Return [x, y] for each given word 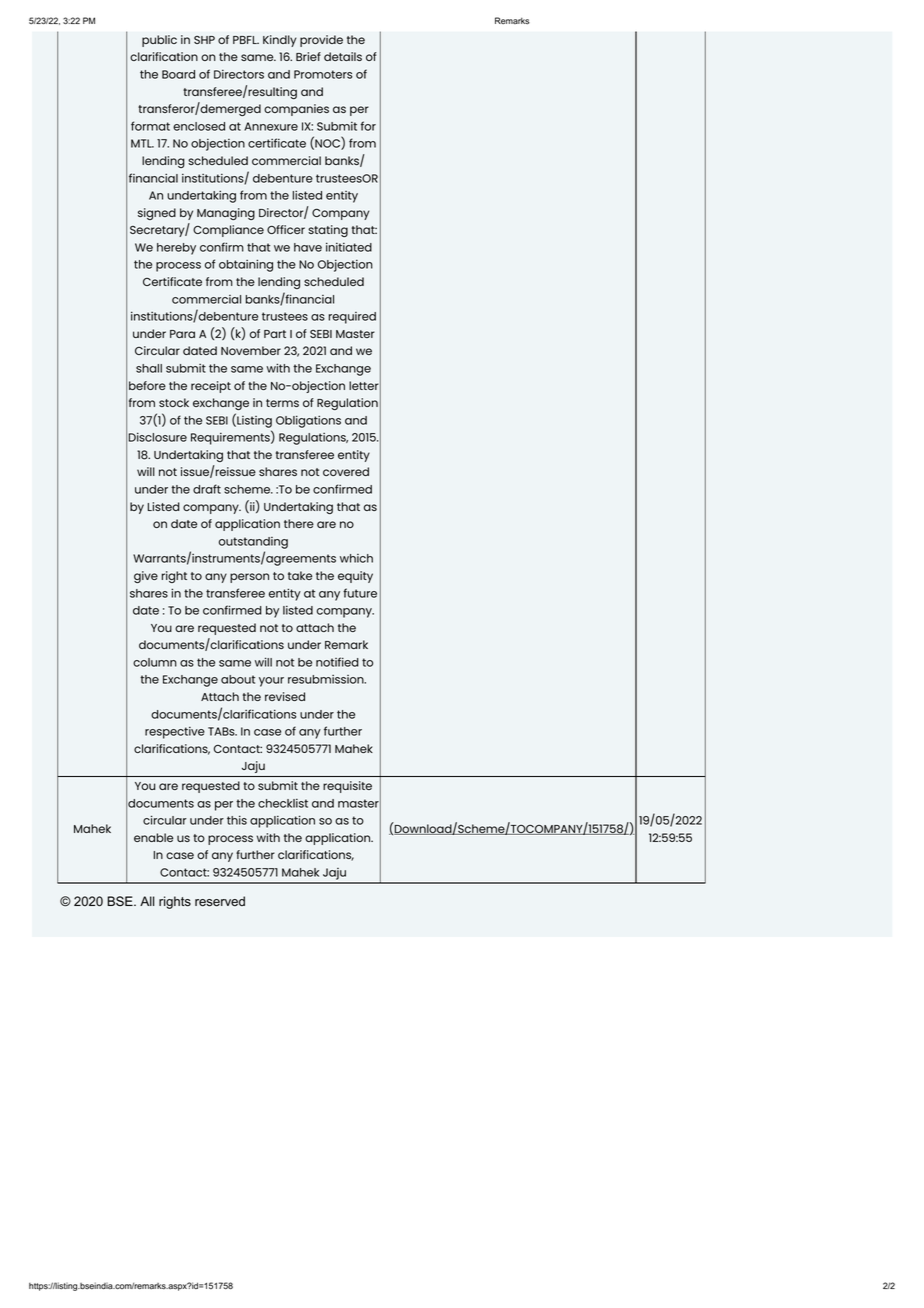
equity [355, 577]
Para [182, 334]
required [352, 318]
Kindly [280, 41]
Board [178, 74]
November [251, 350]
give [146, 577]
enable [153, 837]
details [343, 56]
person [249, 578]
